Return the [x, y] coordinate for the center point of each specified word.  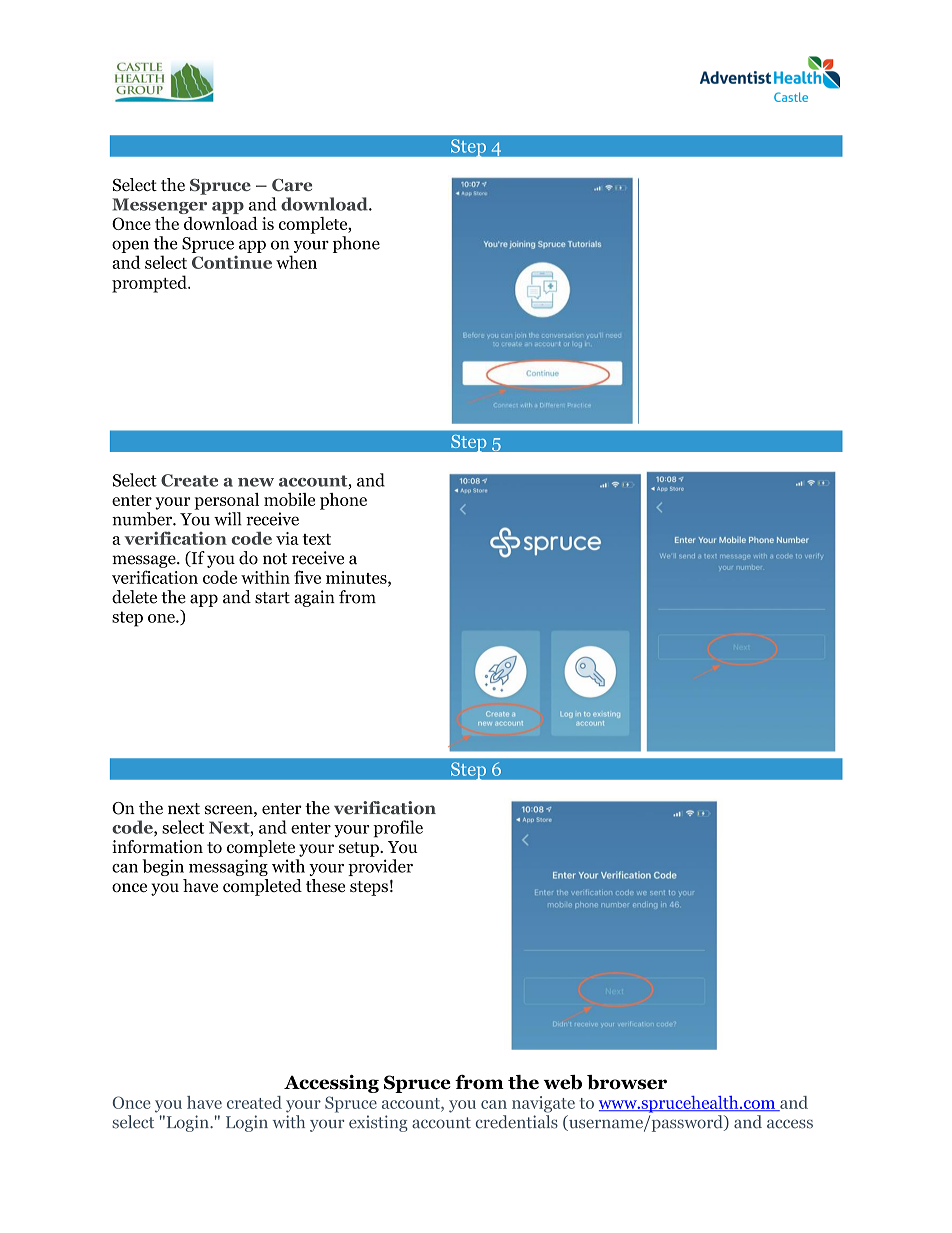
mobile [289, 499]
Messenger [159, 206]
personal [226, 501]
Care [292, 185]
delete [134, 597]
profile [398, 829]
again [314, 598]
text [317, 539]
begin [163, 867]
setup [360, 849]
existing [378, 1123]
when [296, 262]
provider [380, 867]
